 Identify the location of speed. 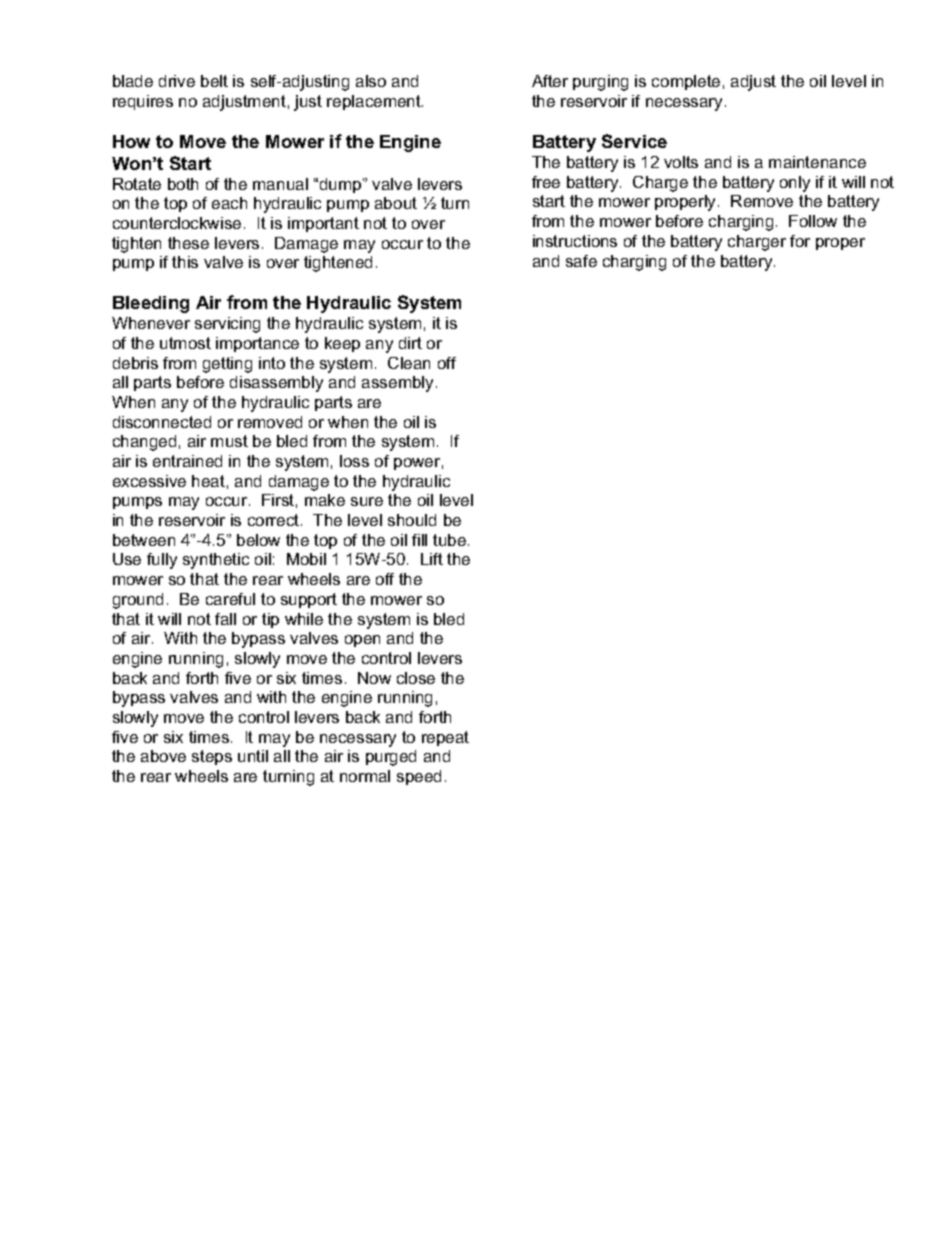
(419, 777).
